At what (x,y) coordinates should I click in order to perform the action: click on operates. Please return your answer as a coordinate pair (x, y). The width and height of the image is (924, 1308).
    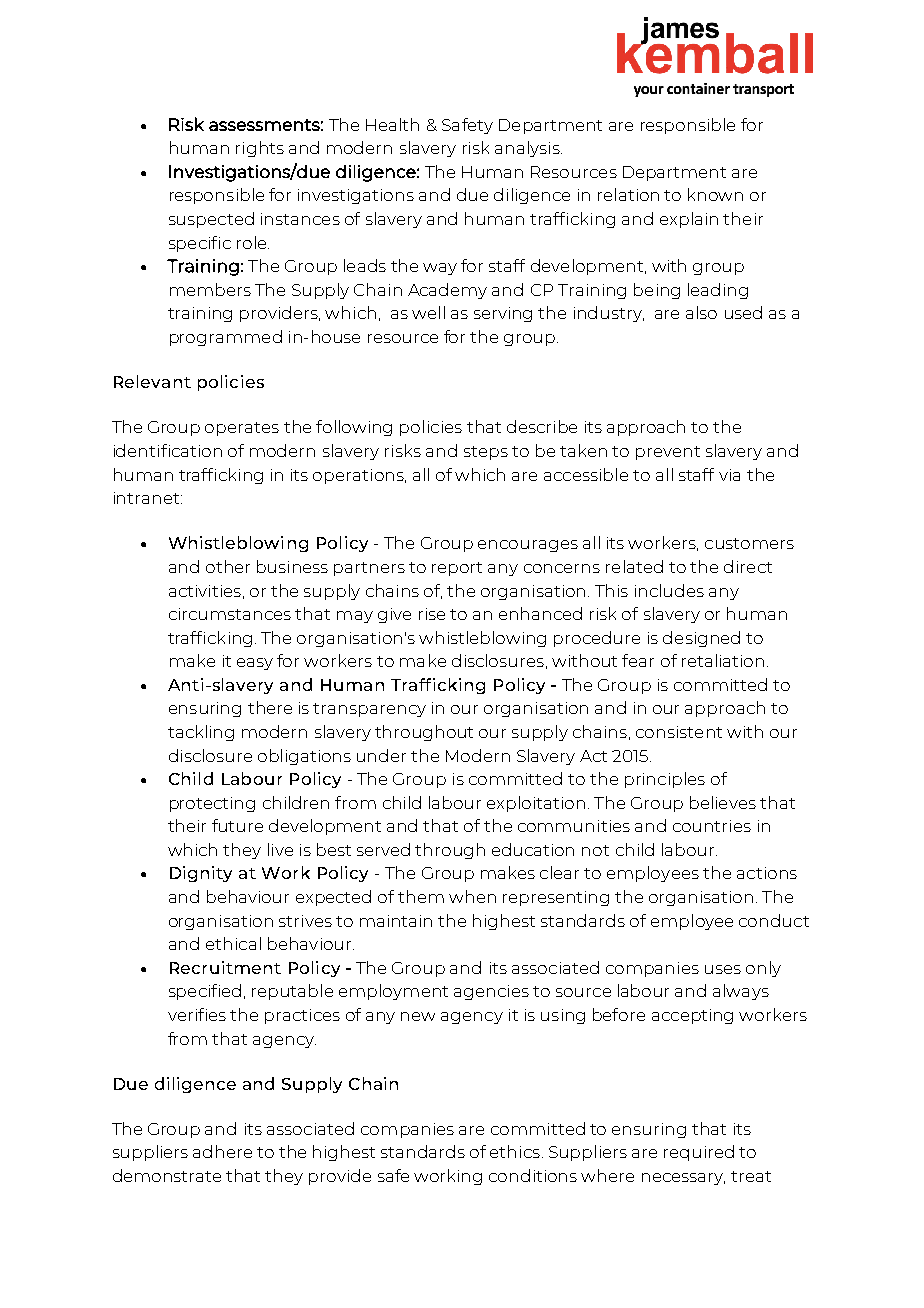
    Looking at the image, I should click on (242, 429).
